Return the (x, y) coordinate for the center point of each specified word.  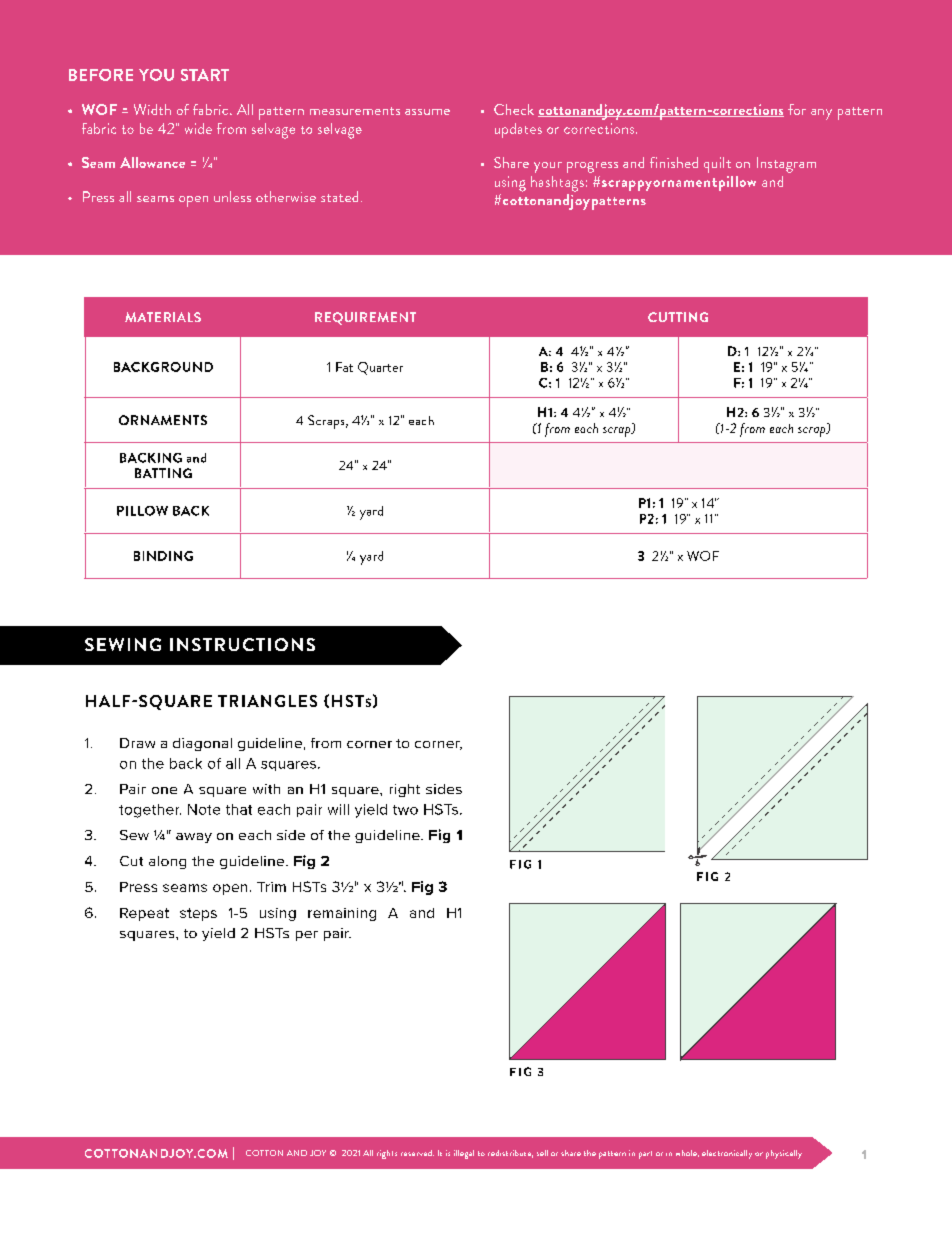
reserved (417, 1153)
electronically (727, 1154)
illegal (464, 1154)
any (821, 114)
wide (198, 128)
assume (427, 112)
